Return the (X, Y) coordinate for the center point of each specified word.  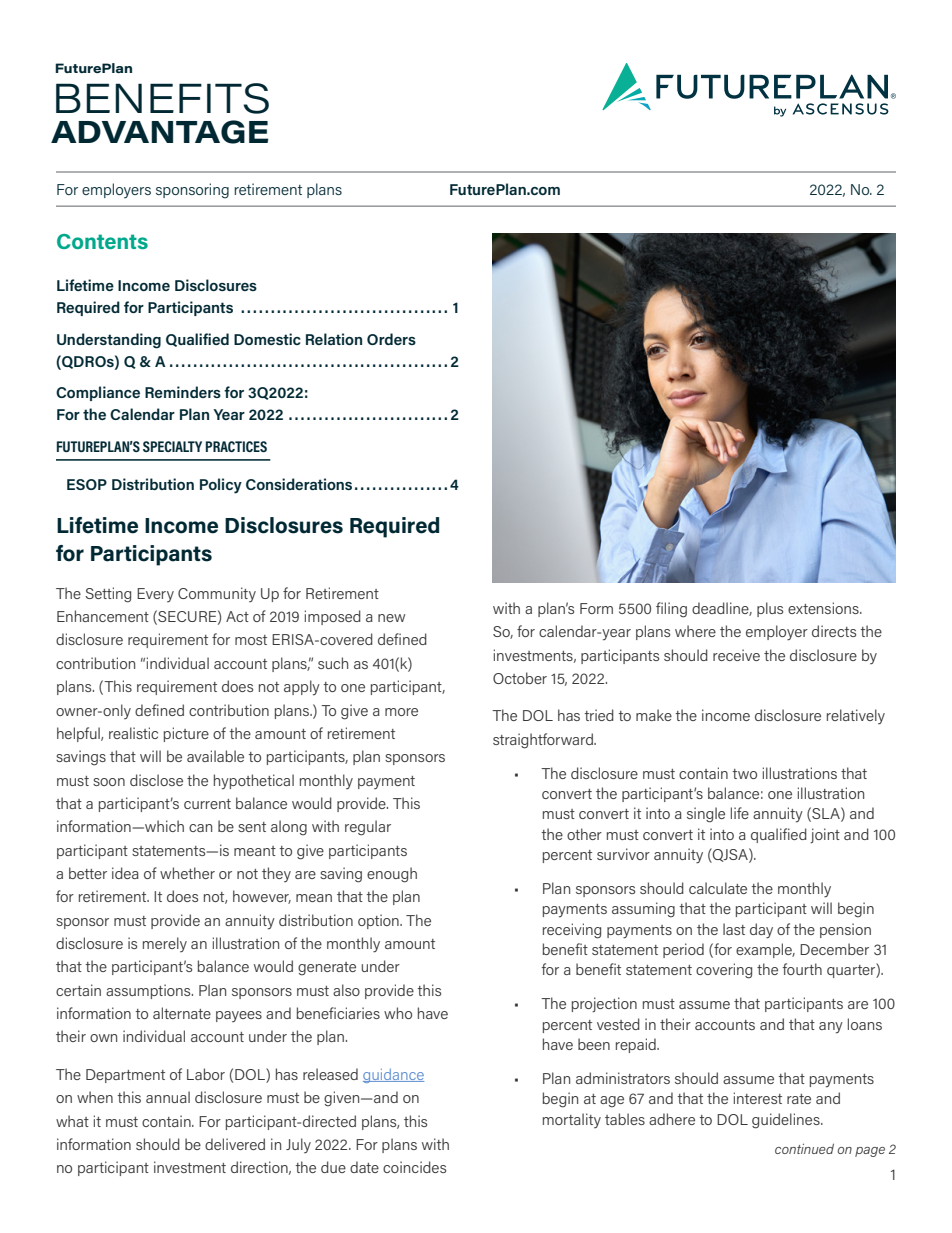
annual (168, 1097)
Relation (334, 339)
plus (770, 609)
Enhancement (103, 616)
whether (187, 873)
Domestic (267, 339)
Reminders (183, 392)
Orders (391, 339)
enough (392, 875)
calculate (718, 888)
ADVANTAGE (160, 132)
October (520, 678)
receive (736, 655)
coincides (414, 1167)
